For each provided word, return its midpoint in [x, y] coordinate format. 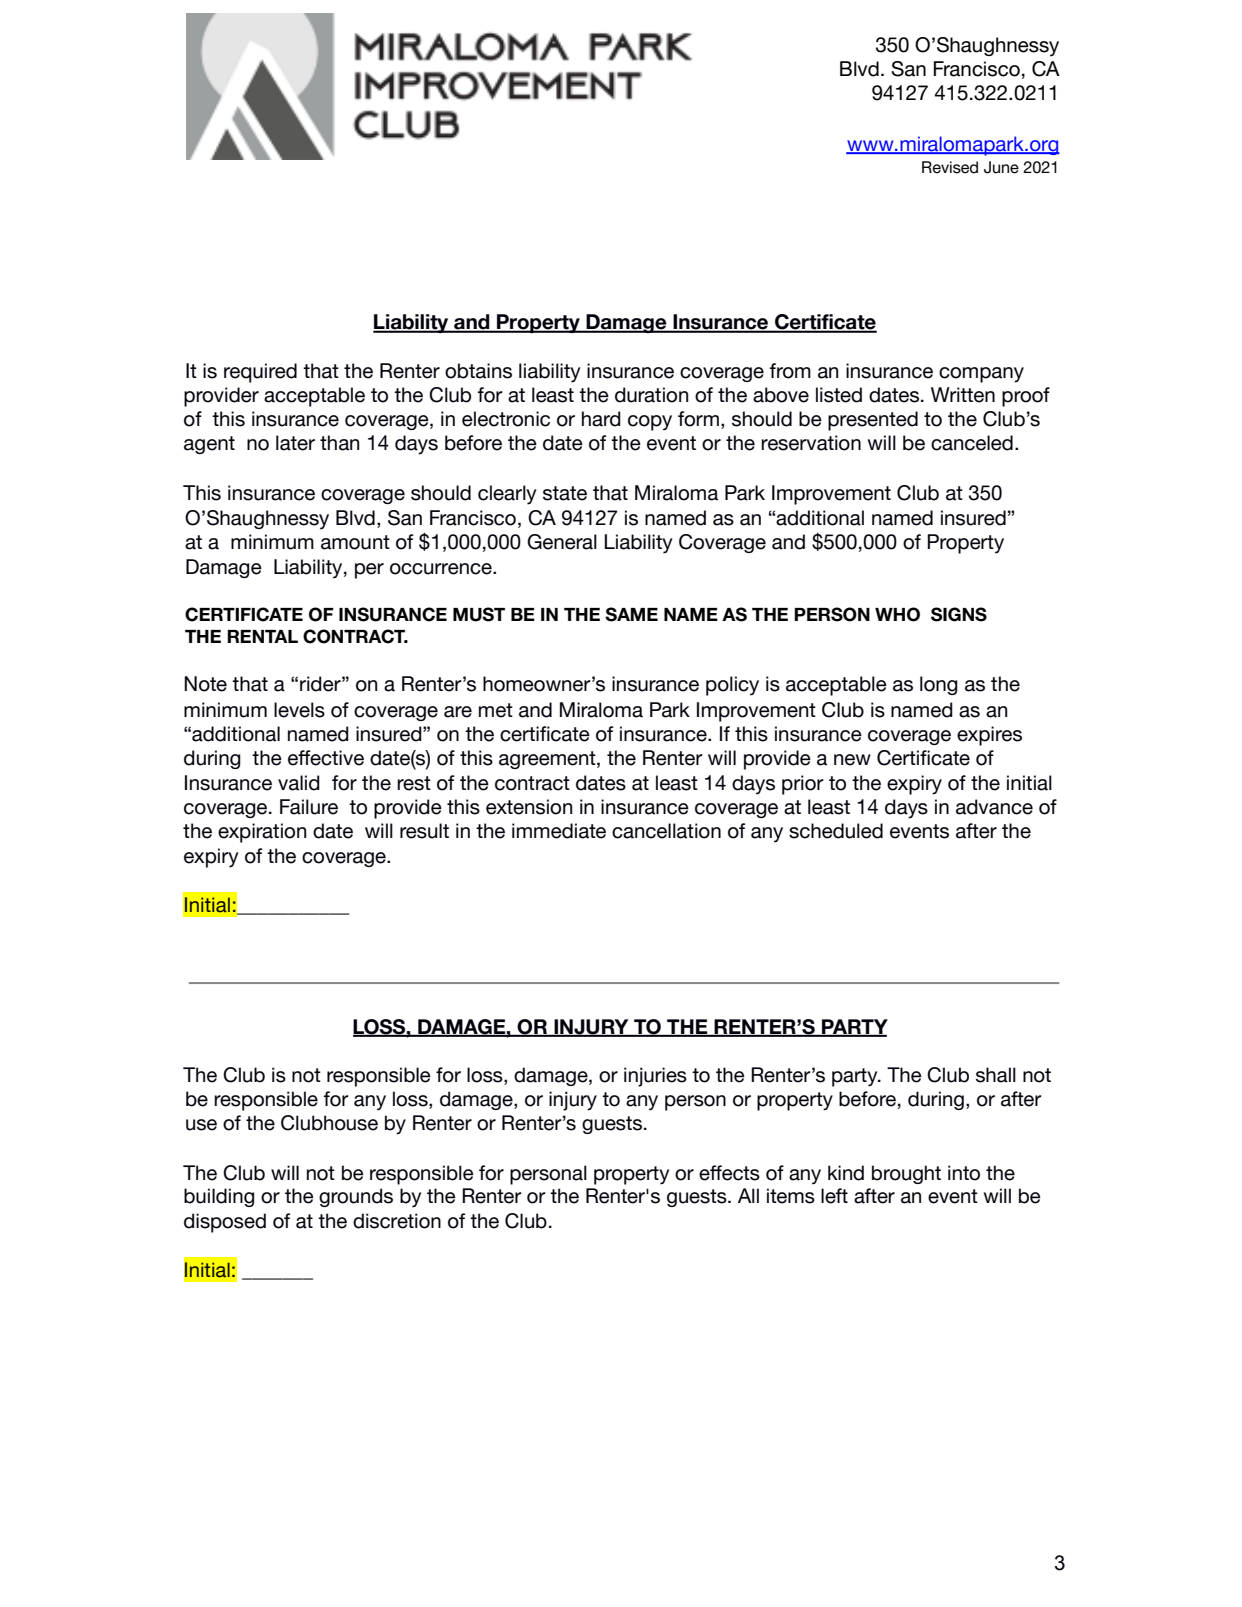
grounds [356, 1197]
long [939, 685]
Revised [950, 167]
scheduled [836, 831]
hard [601, 419]
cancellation [666, 831]
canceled [972, 443]
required [260, 373]
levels [299, 710]
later [295, 443]
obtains [478, 371]
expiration [262, 833]
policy [732, 686]
